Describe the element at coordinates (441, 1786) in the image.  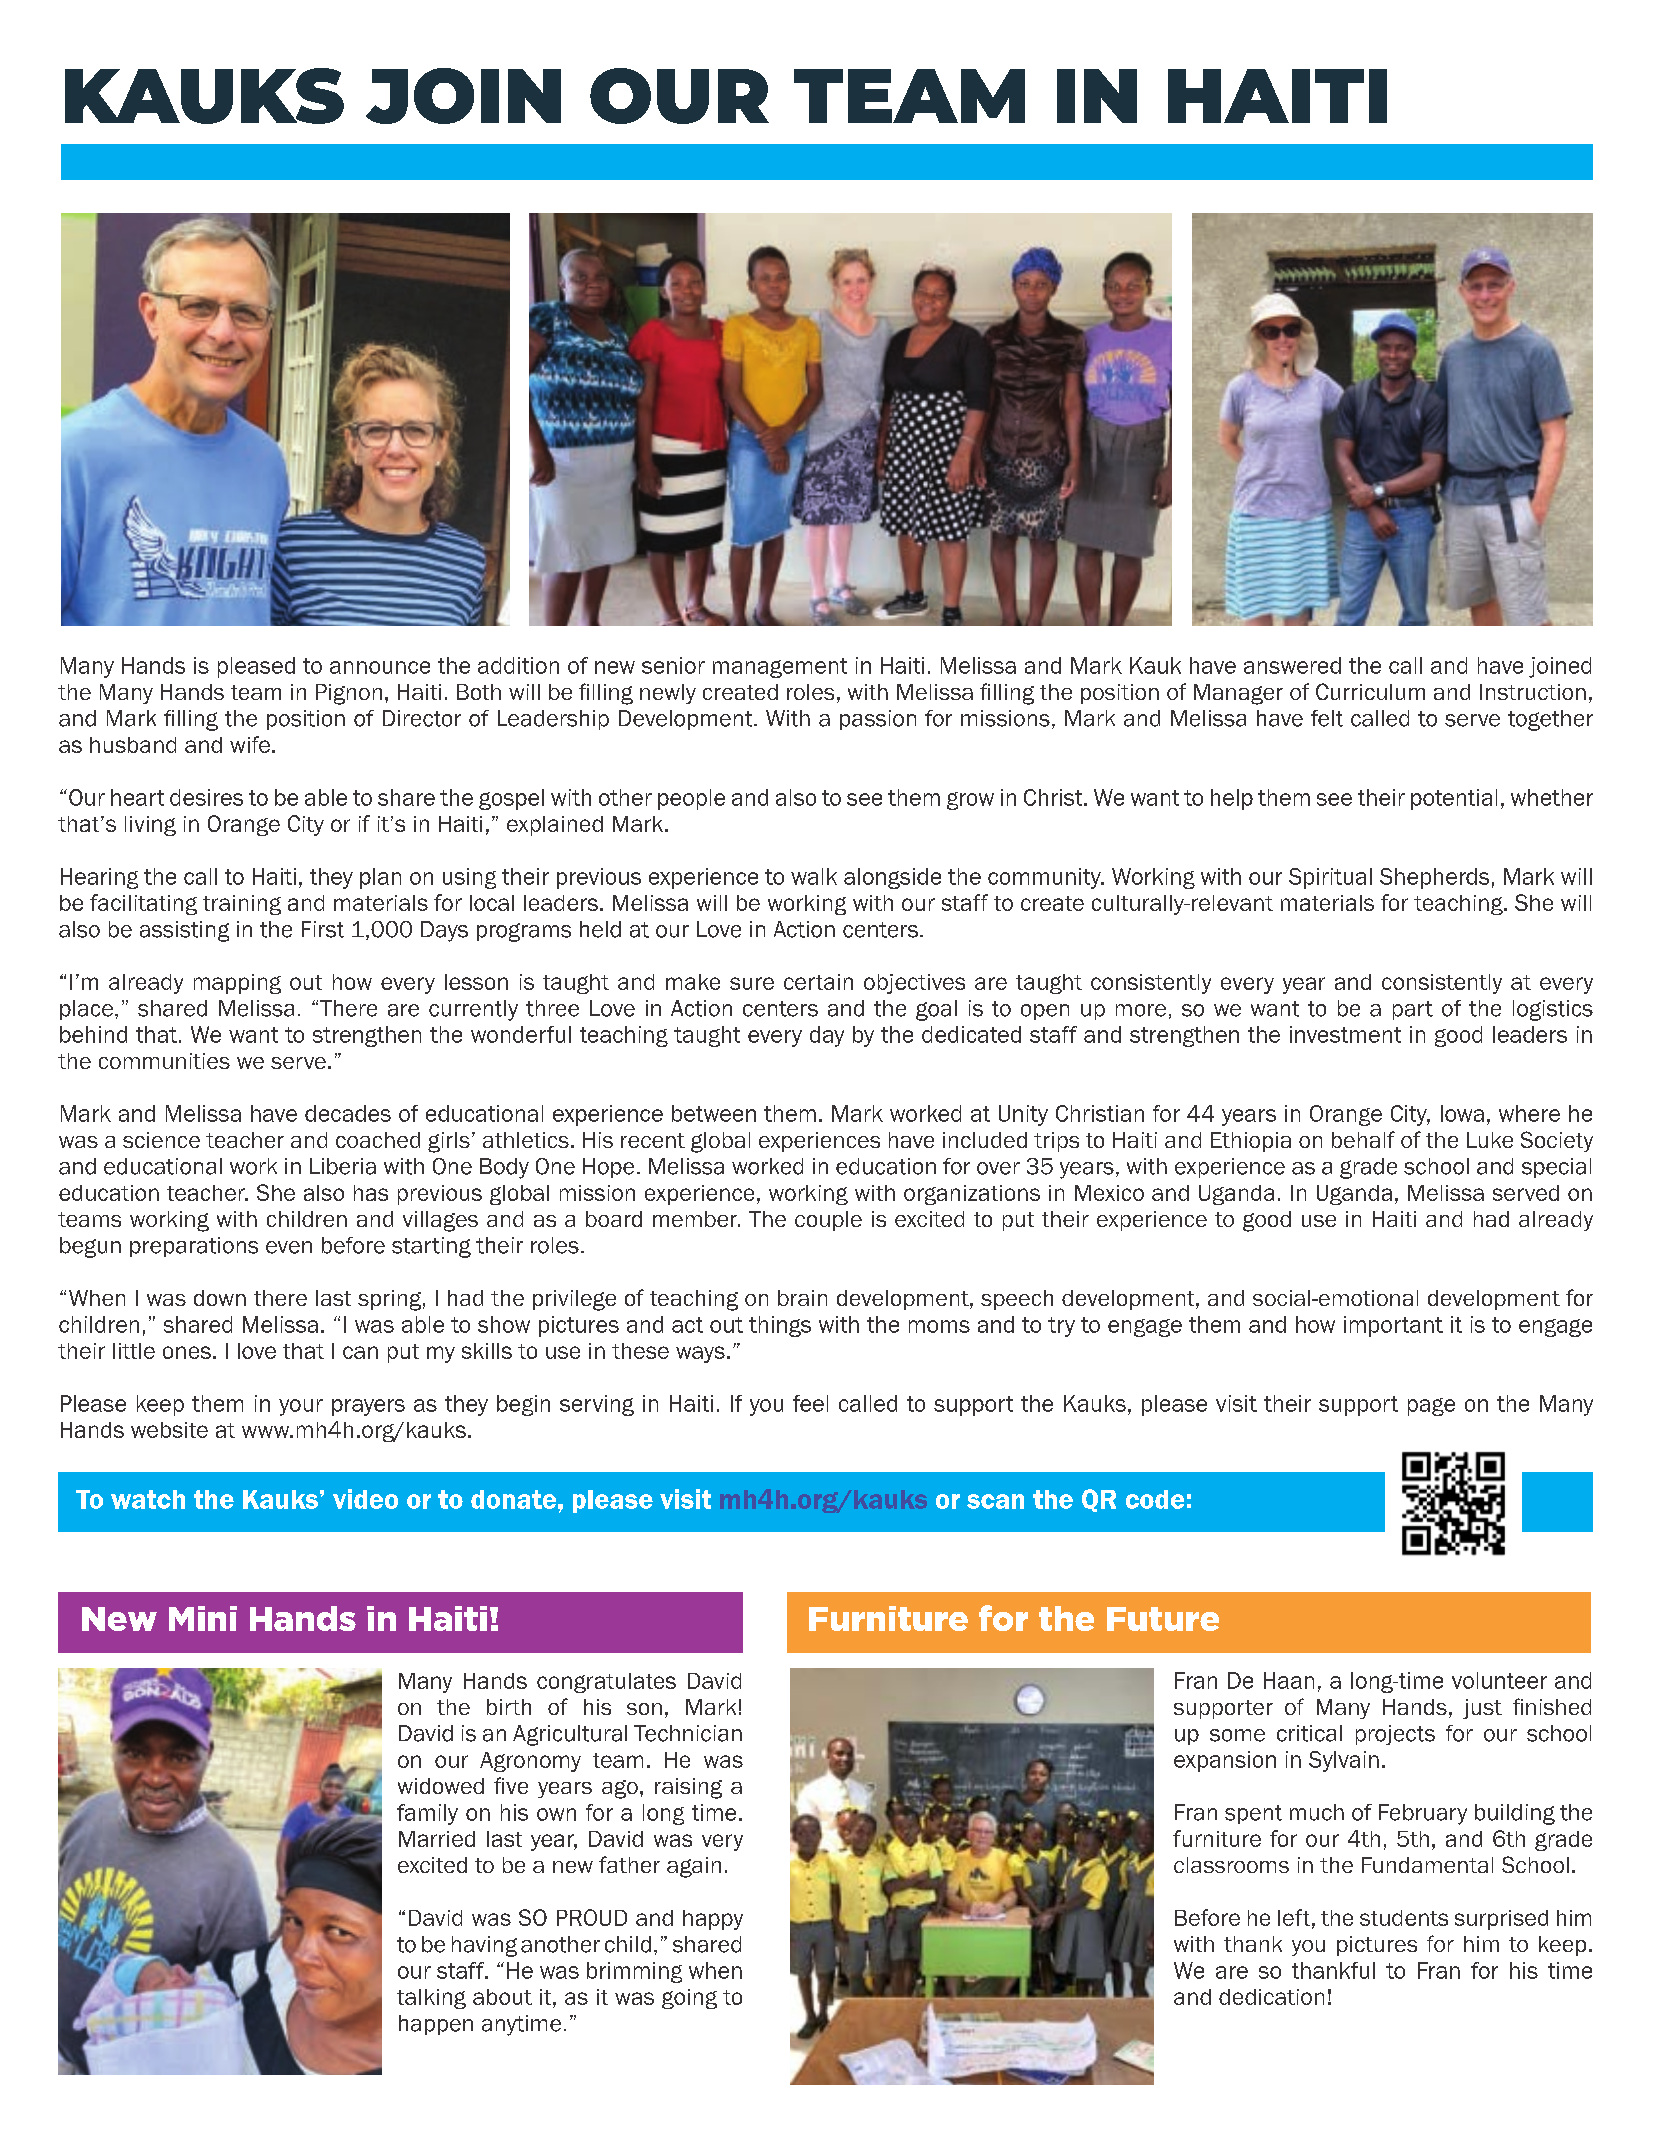
I see `widowed` at that location.
